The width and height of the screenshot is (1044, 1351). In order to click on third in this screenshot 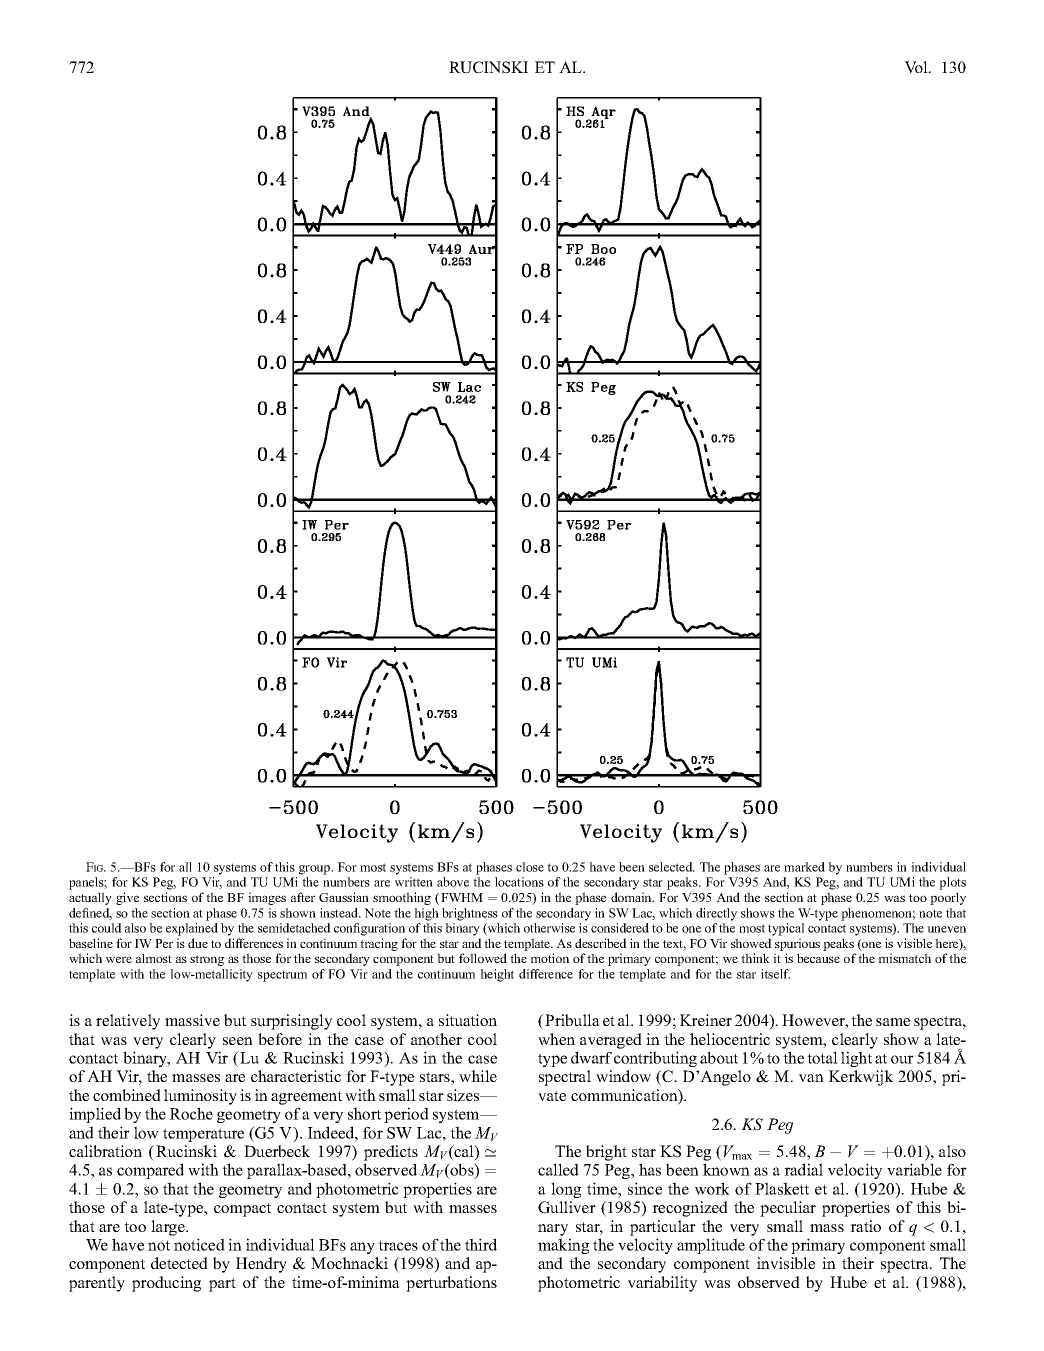, I will do `click(481, 1244)`.
